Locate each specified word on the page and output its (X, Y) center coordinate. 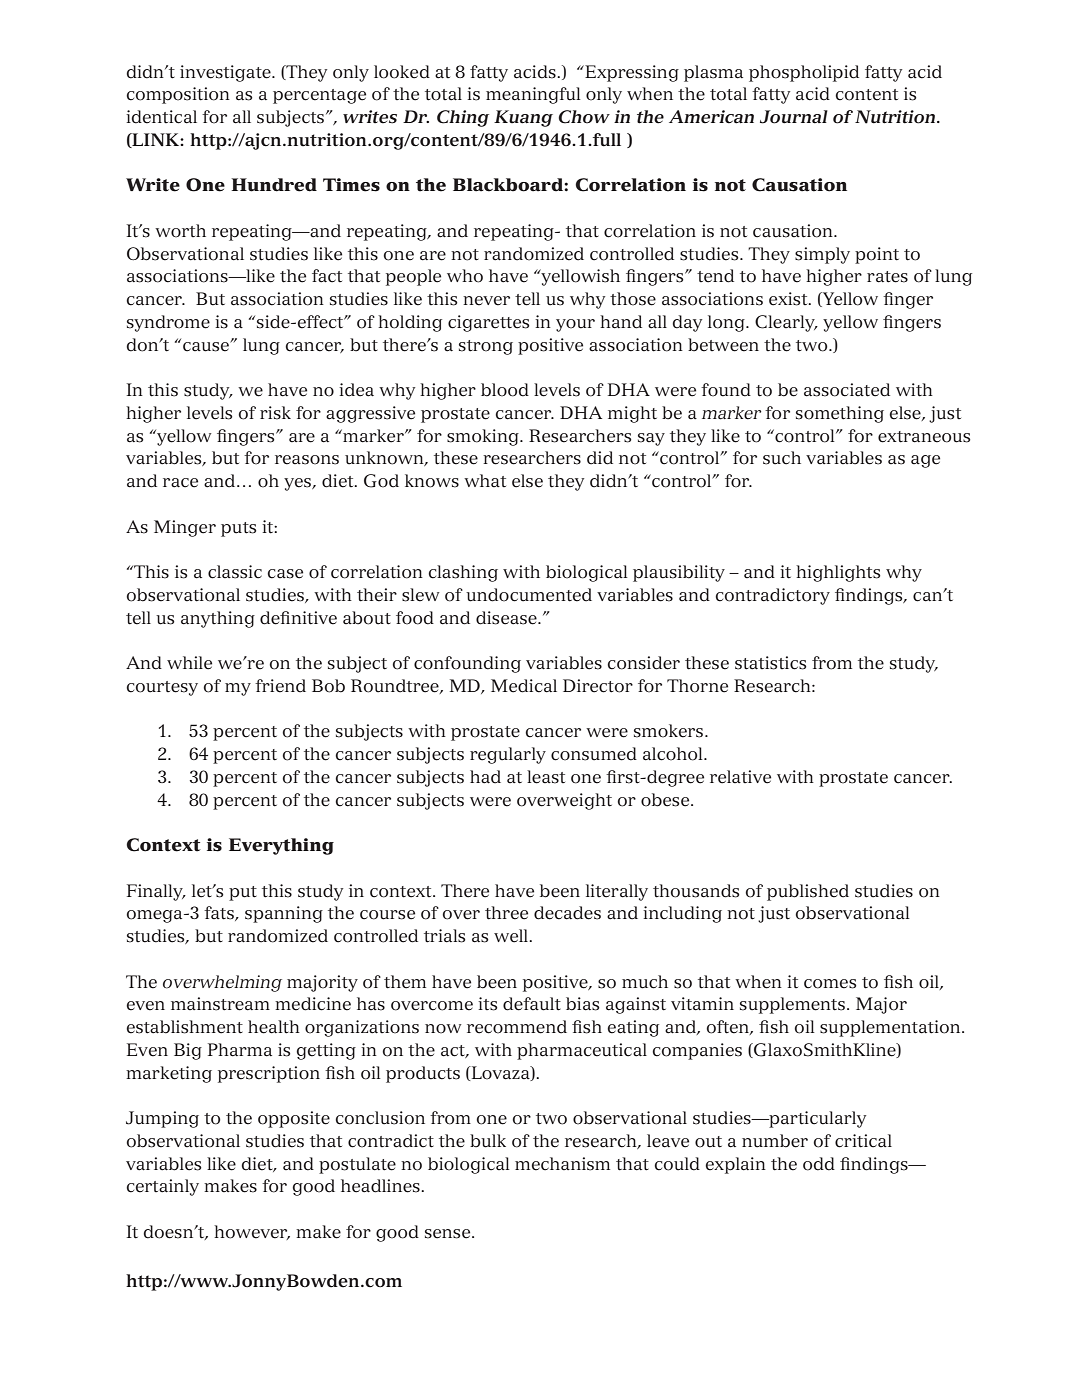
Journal (794, 117)
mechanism (562, 1164)
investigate (226, 73)
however (252, 1232)
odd (819, 1164)
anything (218, 619)
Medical (524, 686)
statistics (771, 663)
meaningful (533, 95)
